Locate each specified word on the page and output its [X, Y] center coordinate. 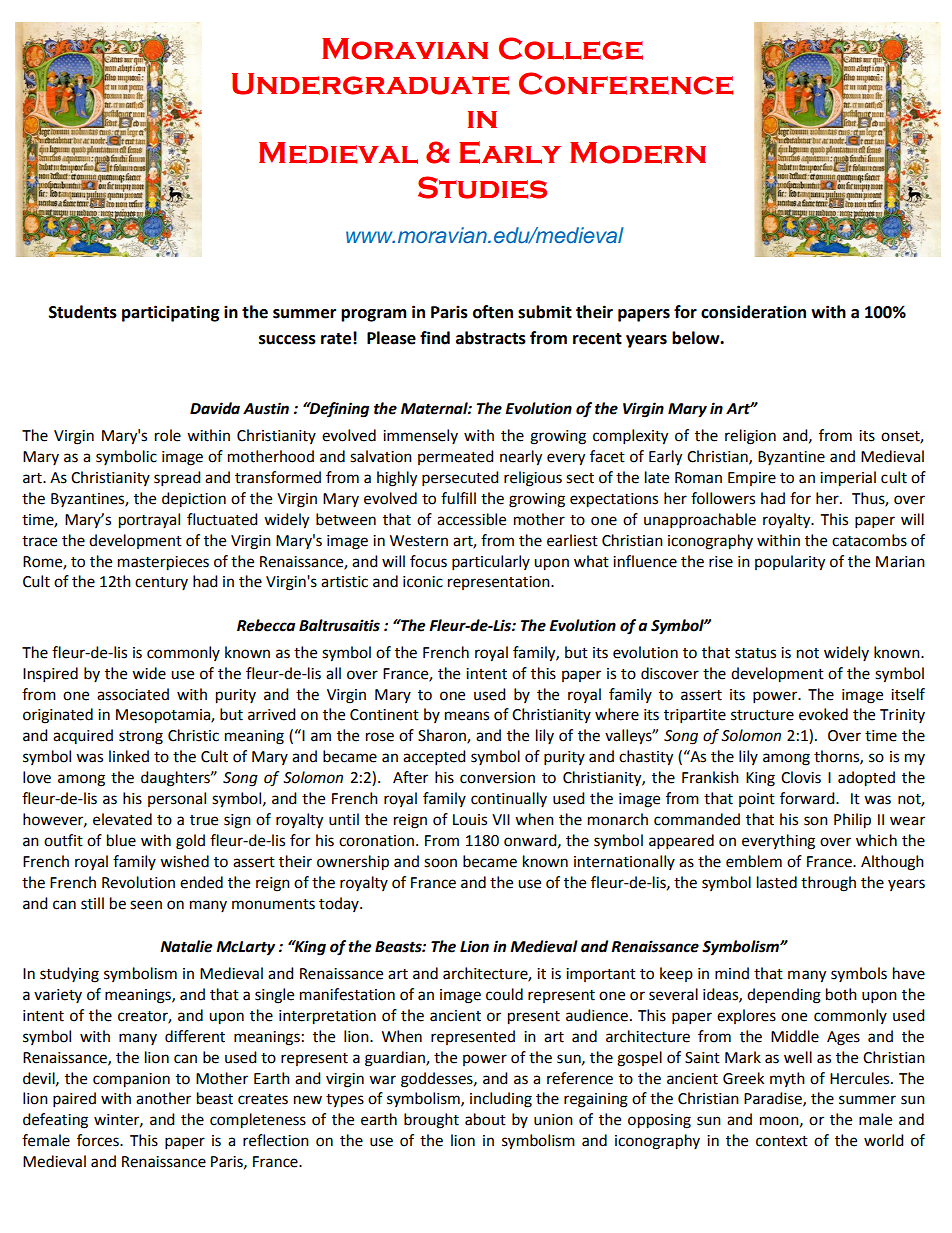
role [168, 435]
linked [129, 756]
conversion [497, 778]
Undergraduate [370, 84]
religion [750, 437]
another [163, 1098]
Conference [626, 83]
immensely [420, 436]
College [571, 48]
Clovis [801, 777]
